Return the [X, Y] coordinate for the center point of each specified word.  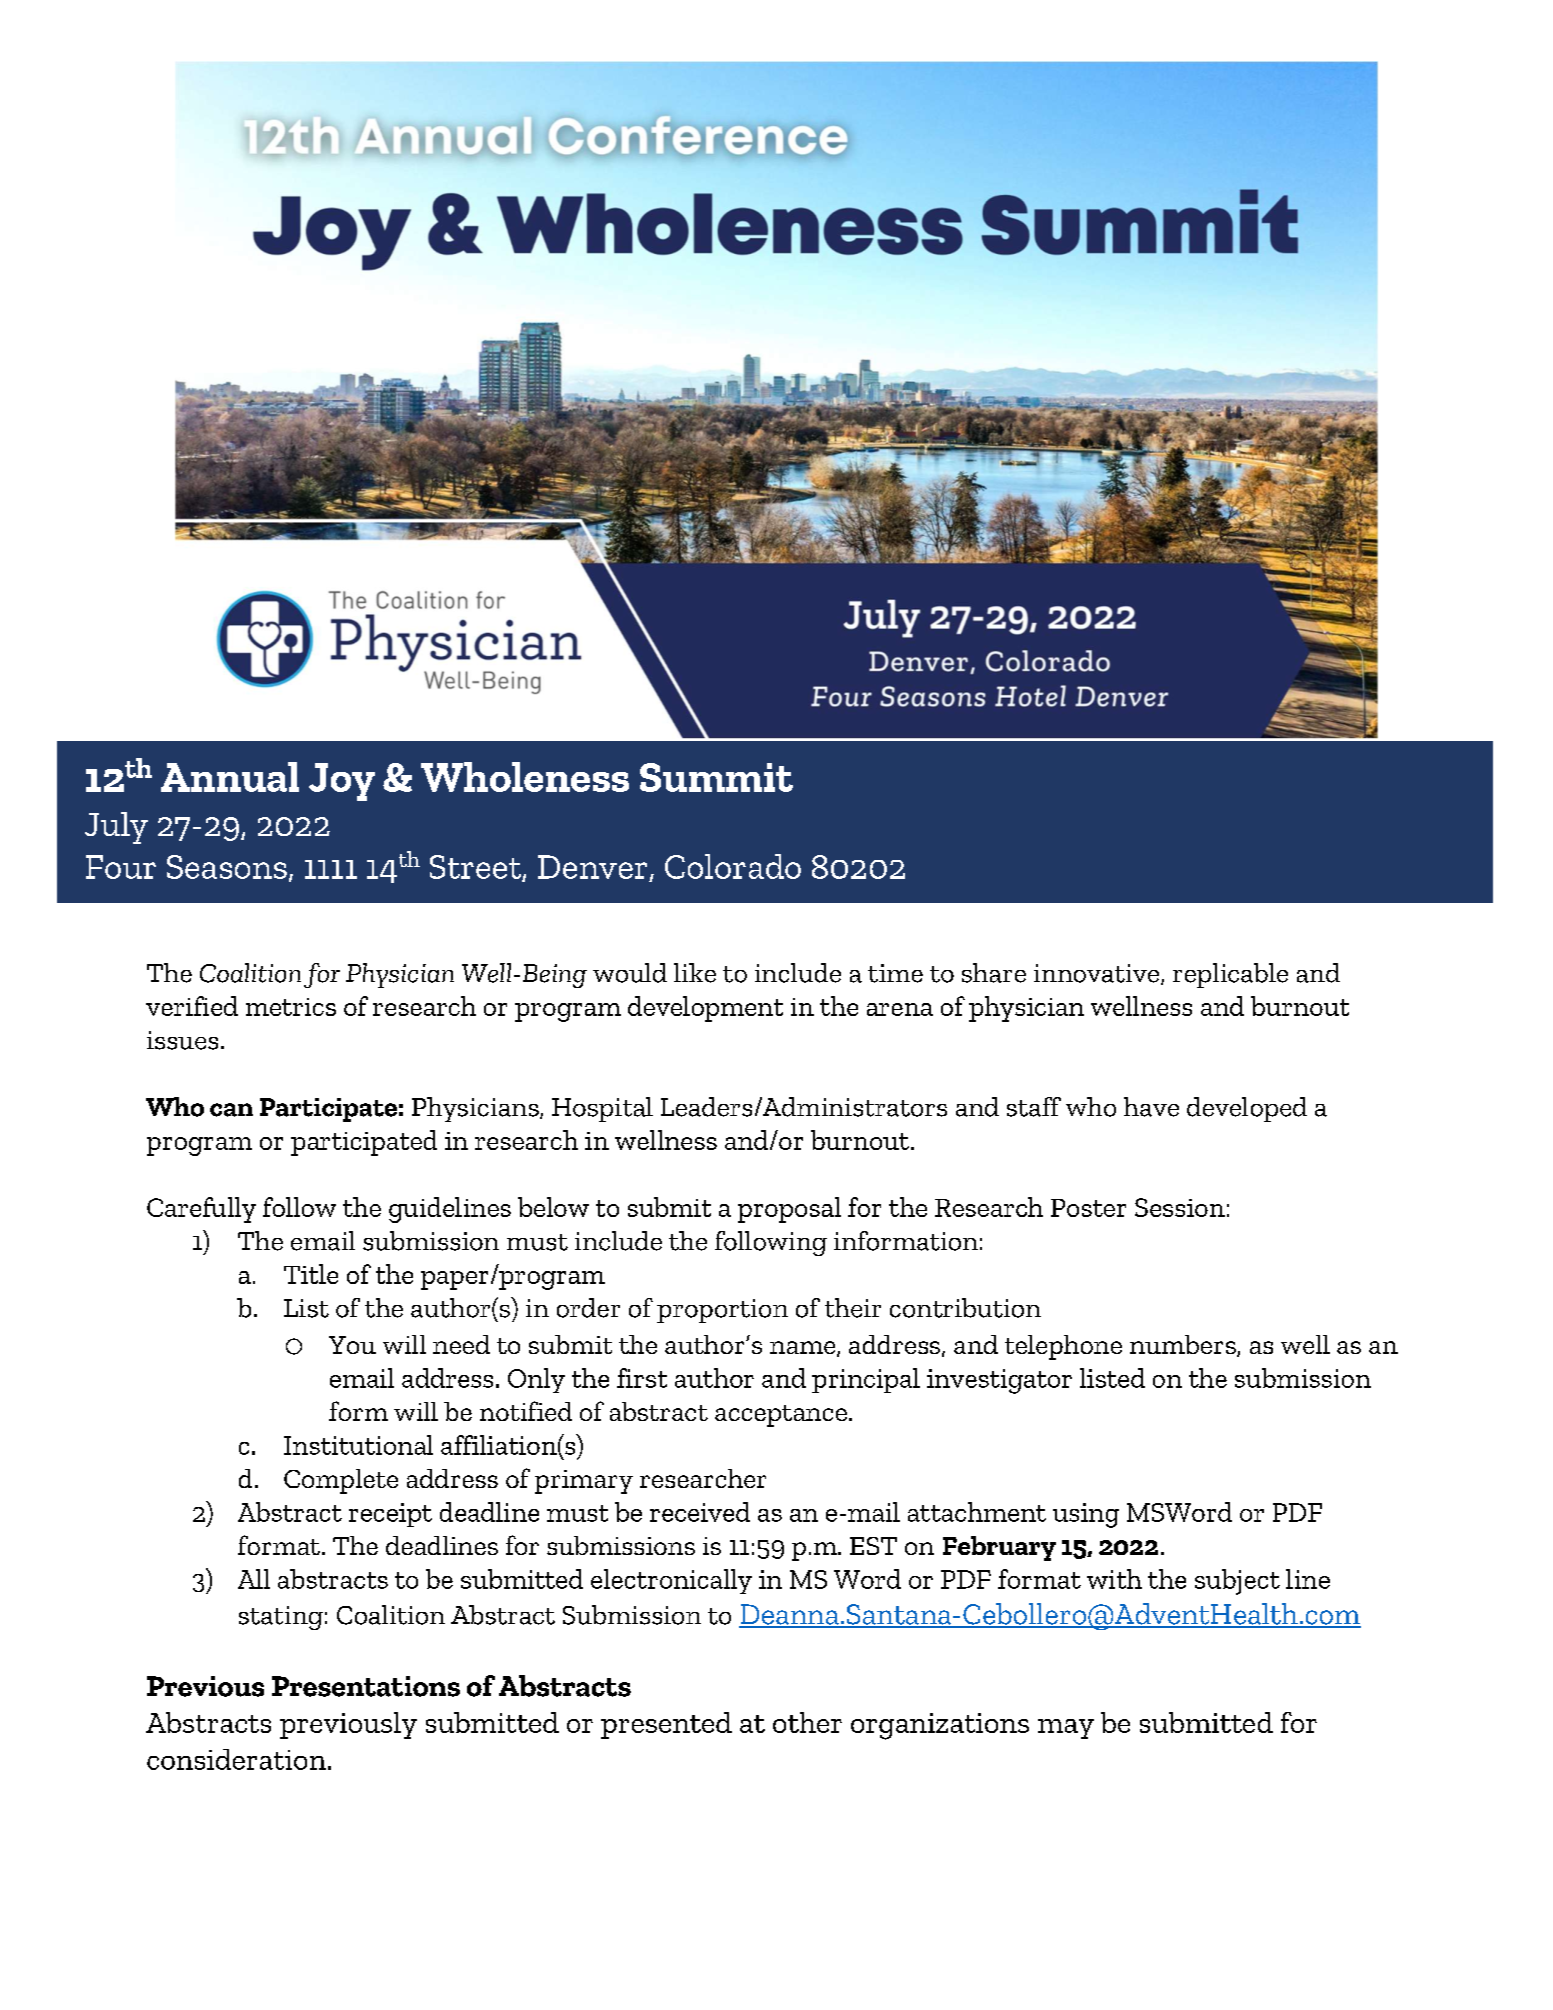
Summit [716, 777]
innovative [1098, 974]
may [1066, 1729]
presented [666, 1725]
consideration [236, 1759]
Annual [230, 777]
